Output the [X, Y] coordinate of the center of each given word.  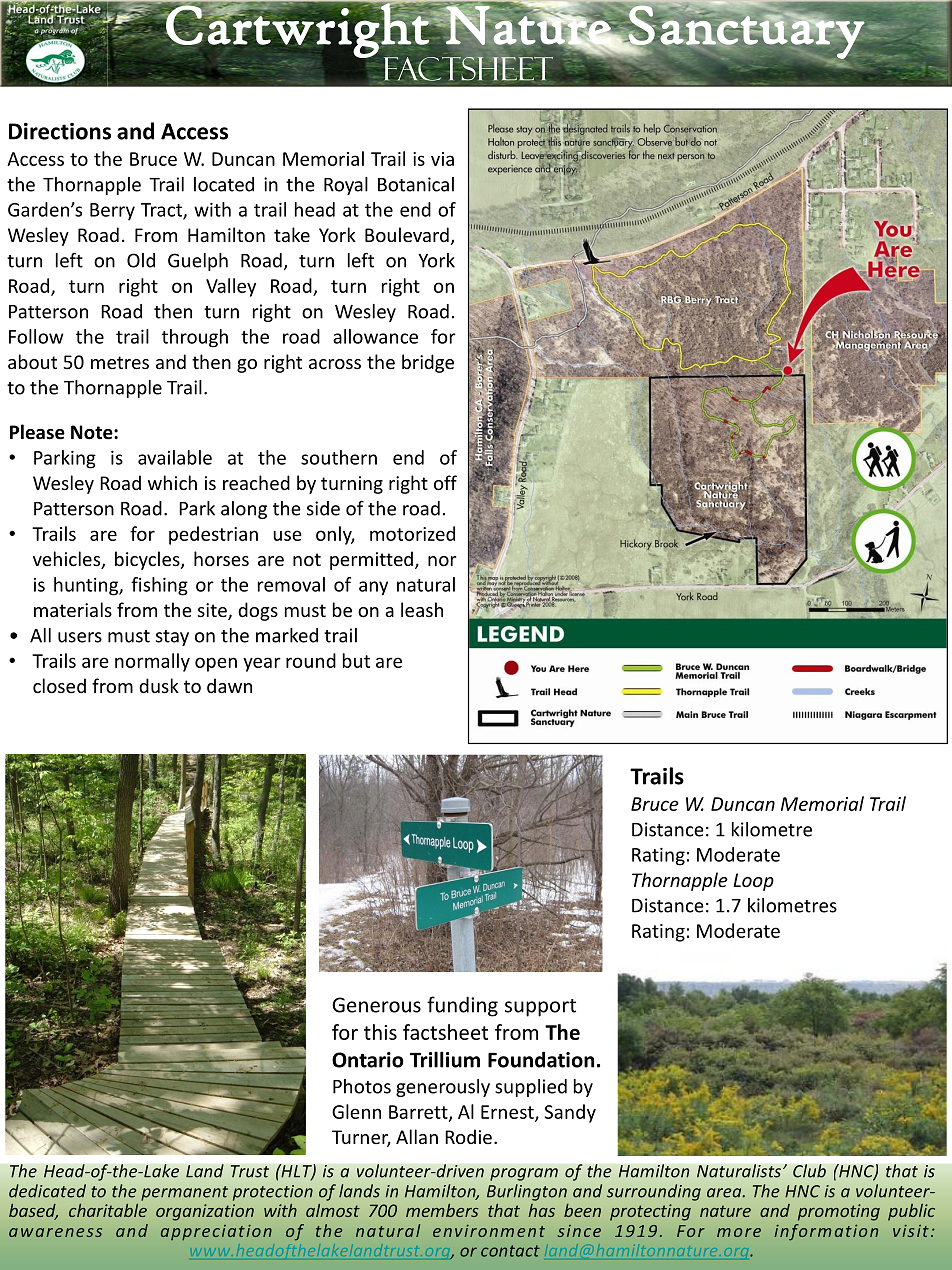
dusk [159, 685]
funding [462, 1006]
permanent [184, 1193]
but [356, 660]
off [445, 482]
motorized [412, 533]
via [442, 159]
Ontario [368, 1060]
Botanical [416, 184]
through [195, 338]
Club [809, 1171]
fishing [159, 586]
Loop [753, 882]
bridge [428, 363]
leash [422, 609]
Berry [112, 212]
